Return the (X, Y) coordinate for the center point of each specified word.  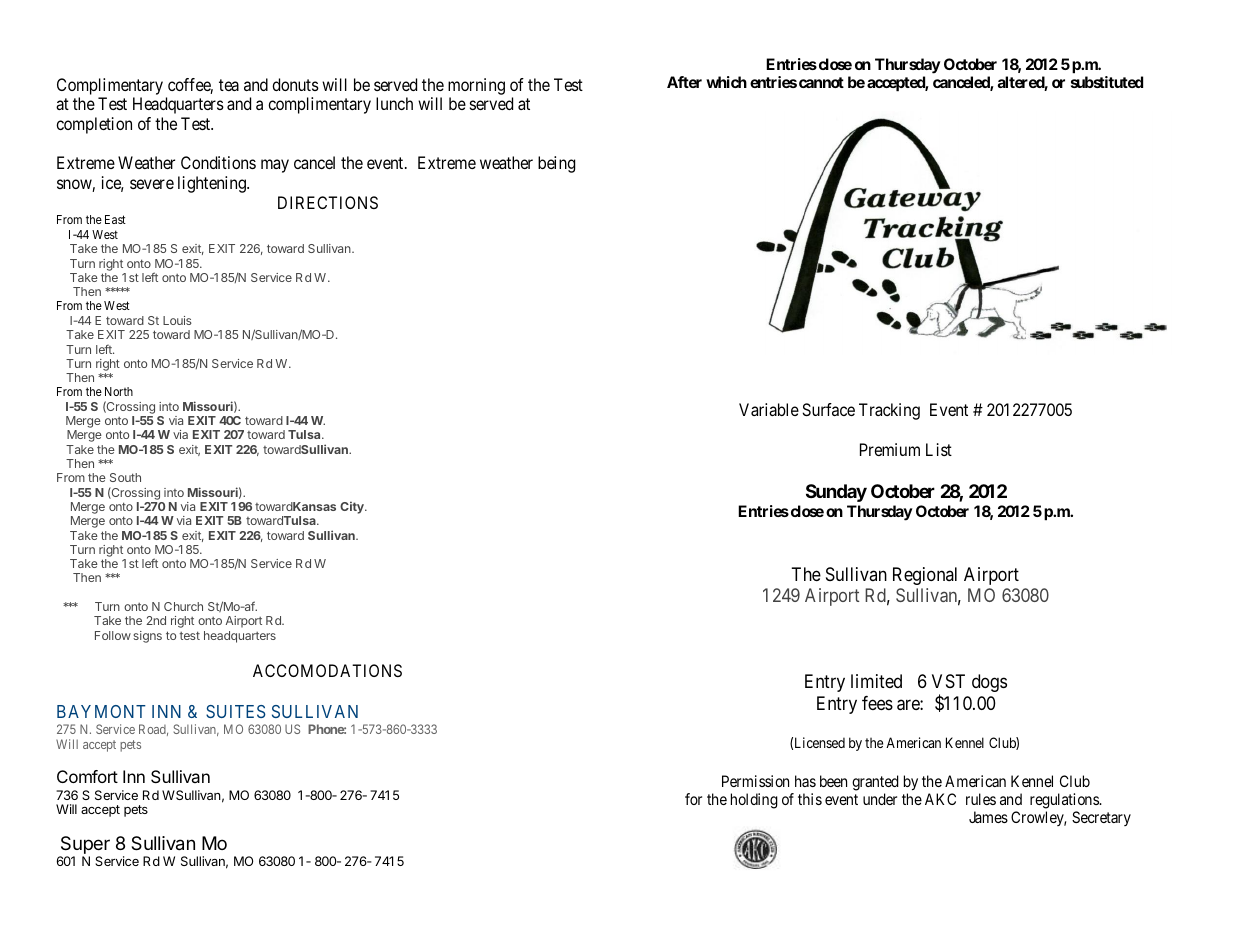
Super (84, 846)
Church (183, 606)
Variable (769, 409)
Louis (177, 320)
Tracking (889, 411)
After (684, 82)
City (353, 507)
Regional (925, 576)
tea (229, 85)
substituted (1107, 82)
